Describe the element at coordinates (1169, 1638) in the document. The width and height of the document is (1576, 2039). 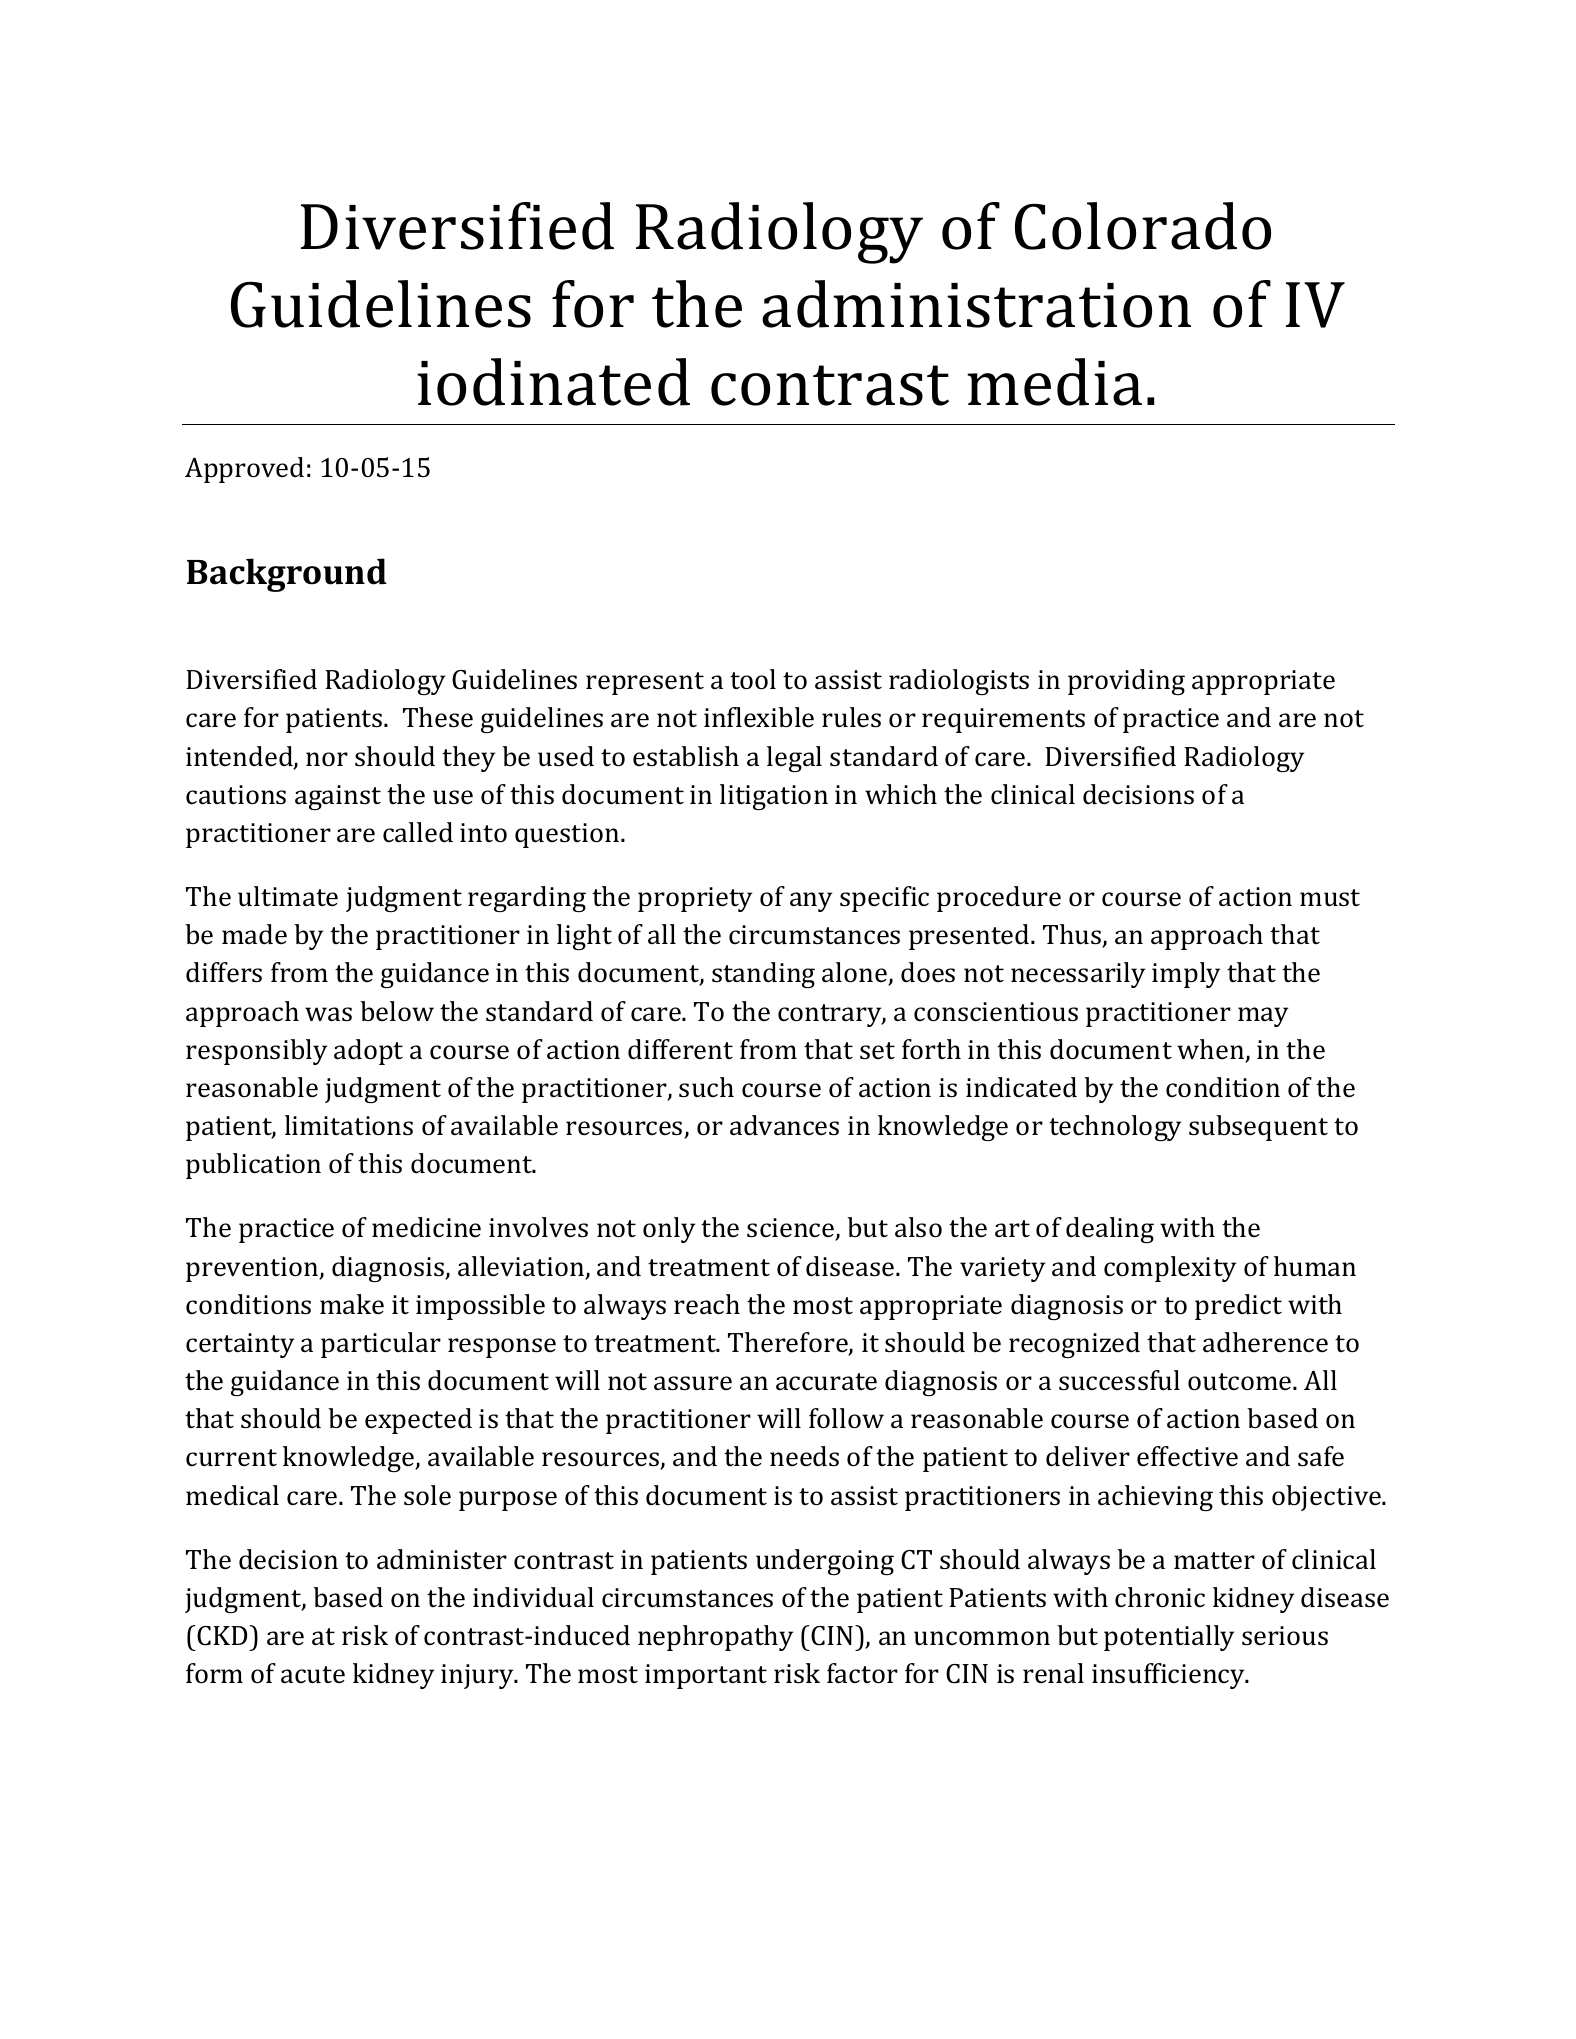
I see `potentially` at that location.
